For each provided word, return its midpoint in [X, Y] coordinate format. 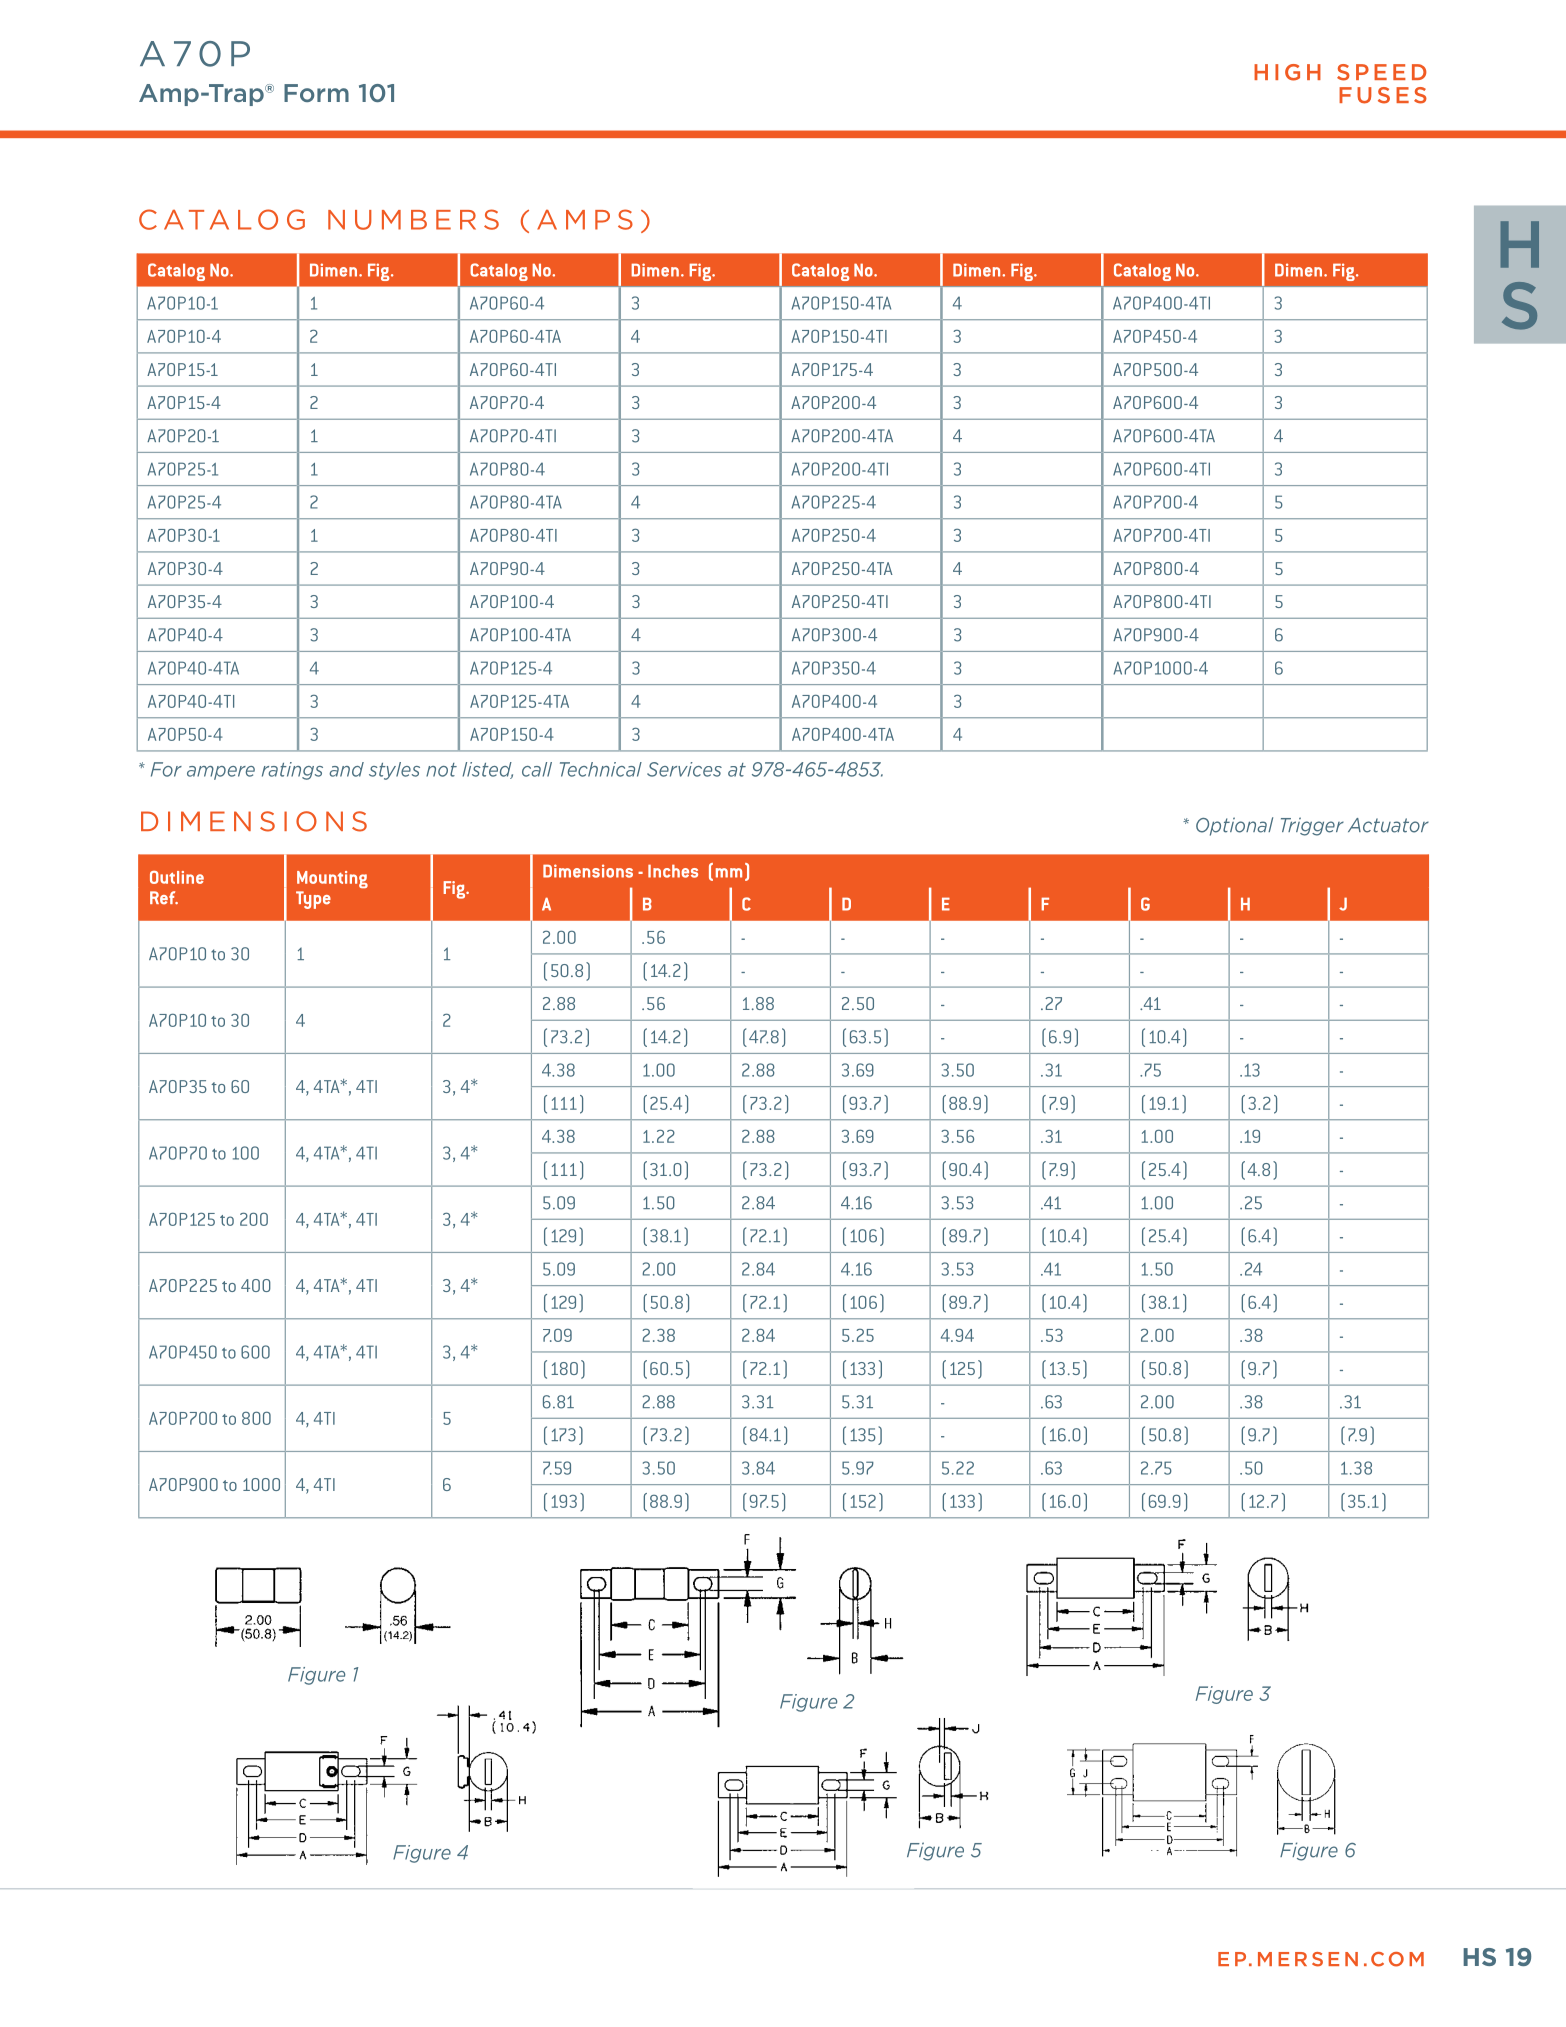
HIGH [1287, 72]
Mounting [332, 879]
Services [684, 769]
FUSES [1383, 95]
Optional [1234, 826]
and [346, 769]
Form [316, 93]
